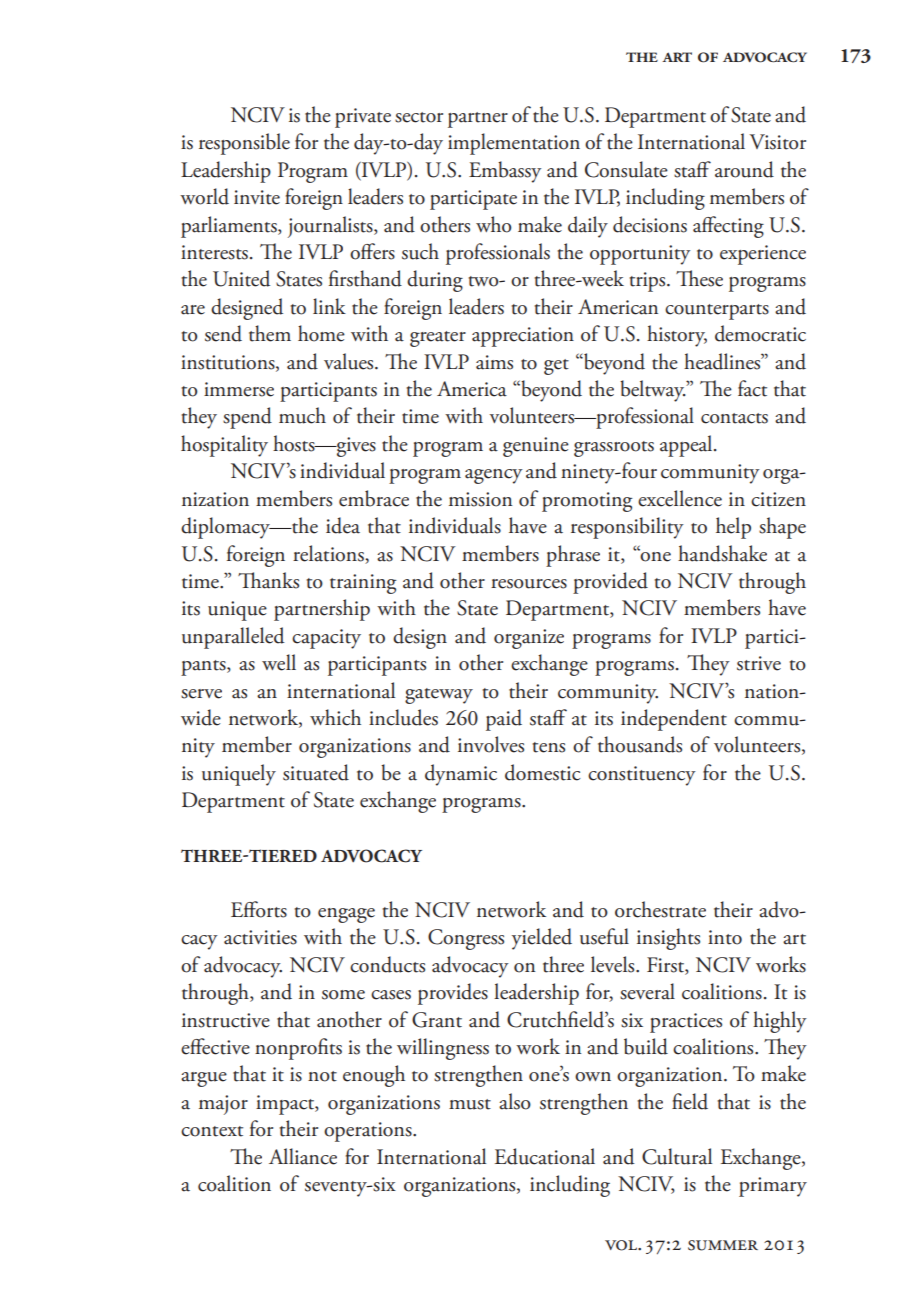 The height and width of the image is (1316, 905). What do you see at coordinates (494, 362) in the image?
I see `aims` at bounding box center [494, 362].
